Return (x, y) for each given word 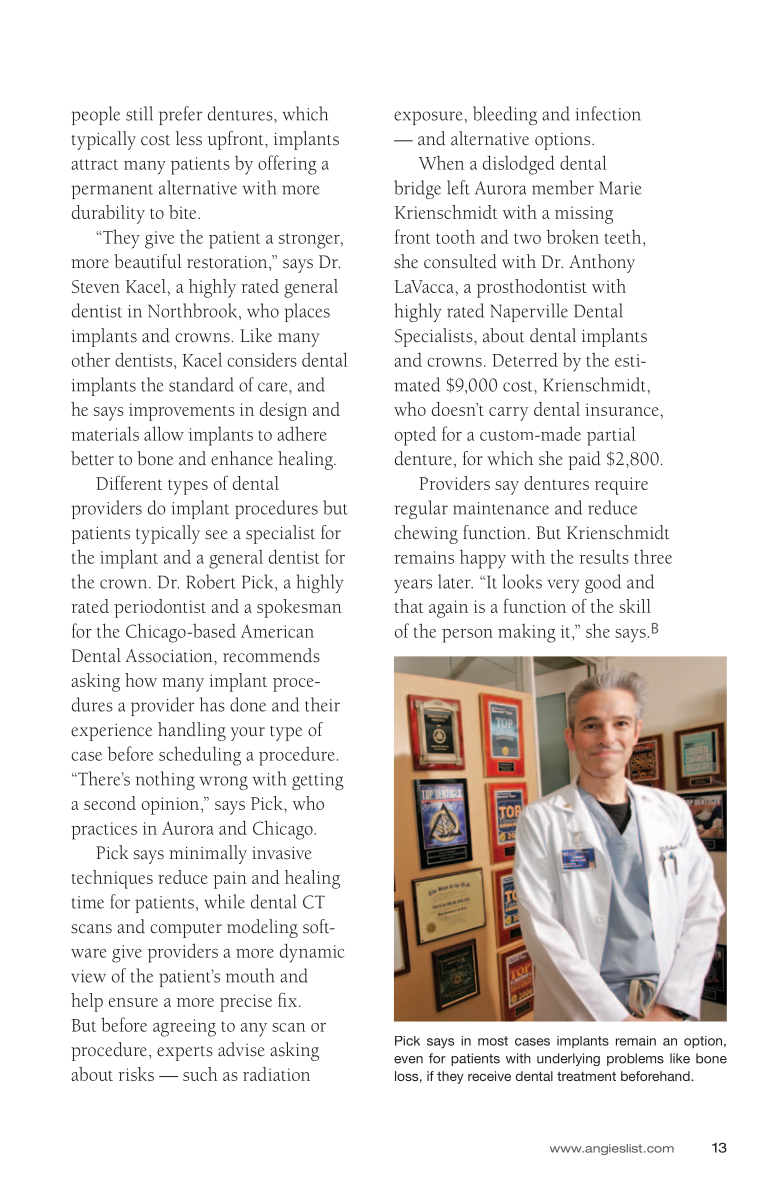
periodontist (160, 608)
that (409, 606)
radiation (276, 1074)
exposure (428, 118)
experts (185, 1053)
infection (608, 113)
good (603, 583)
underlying (568, 1059)
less (189, 138)
